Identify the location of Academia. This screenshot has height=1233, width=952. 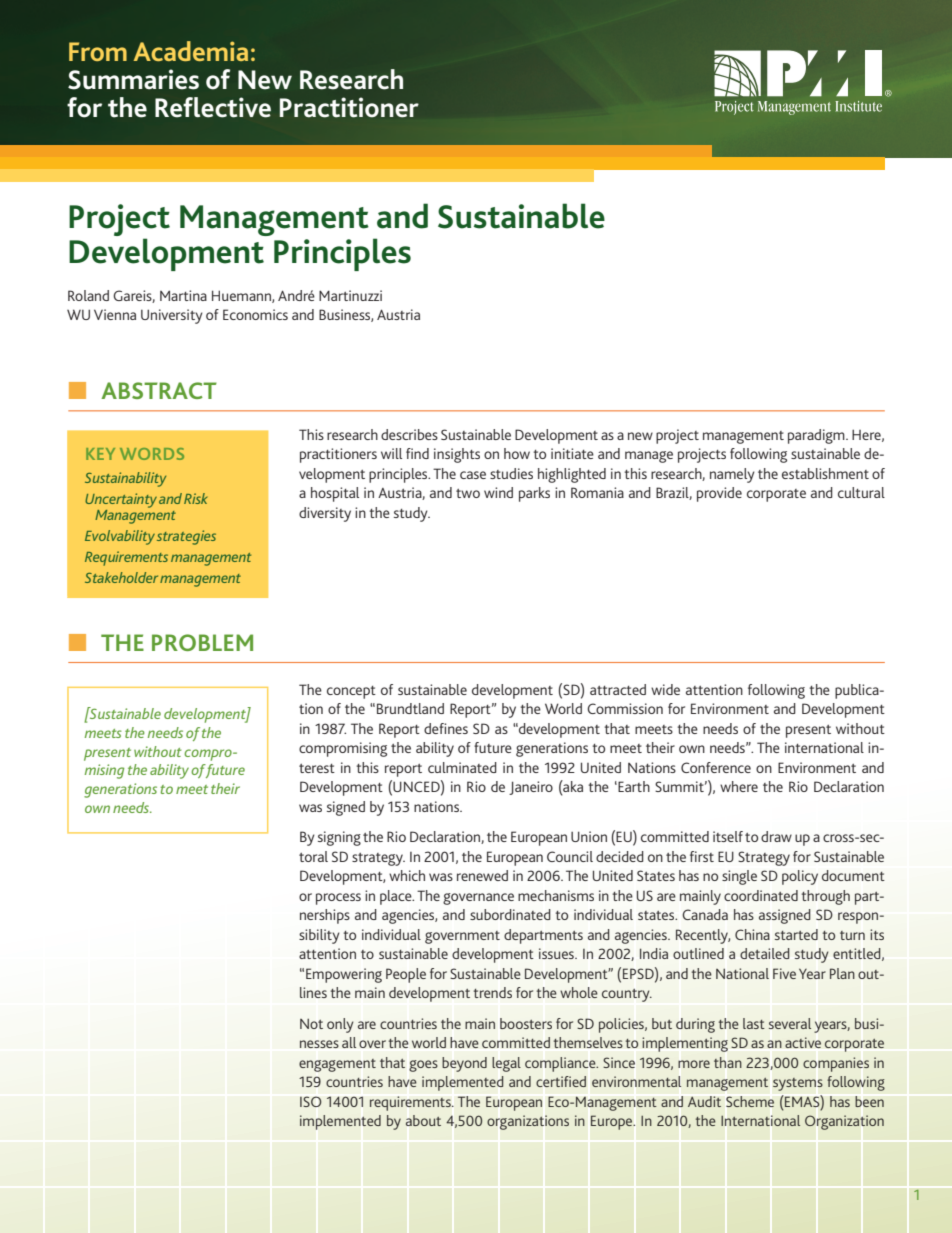
(191, 51).
